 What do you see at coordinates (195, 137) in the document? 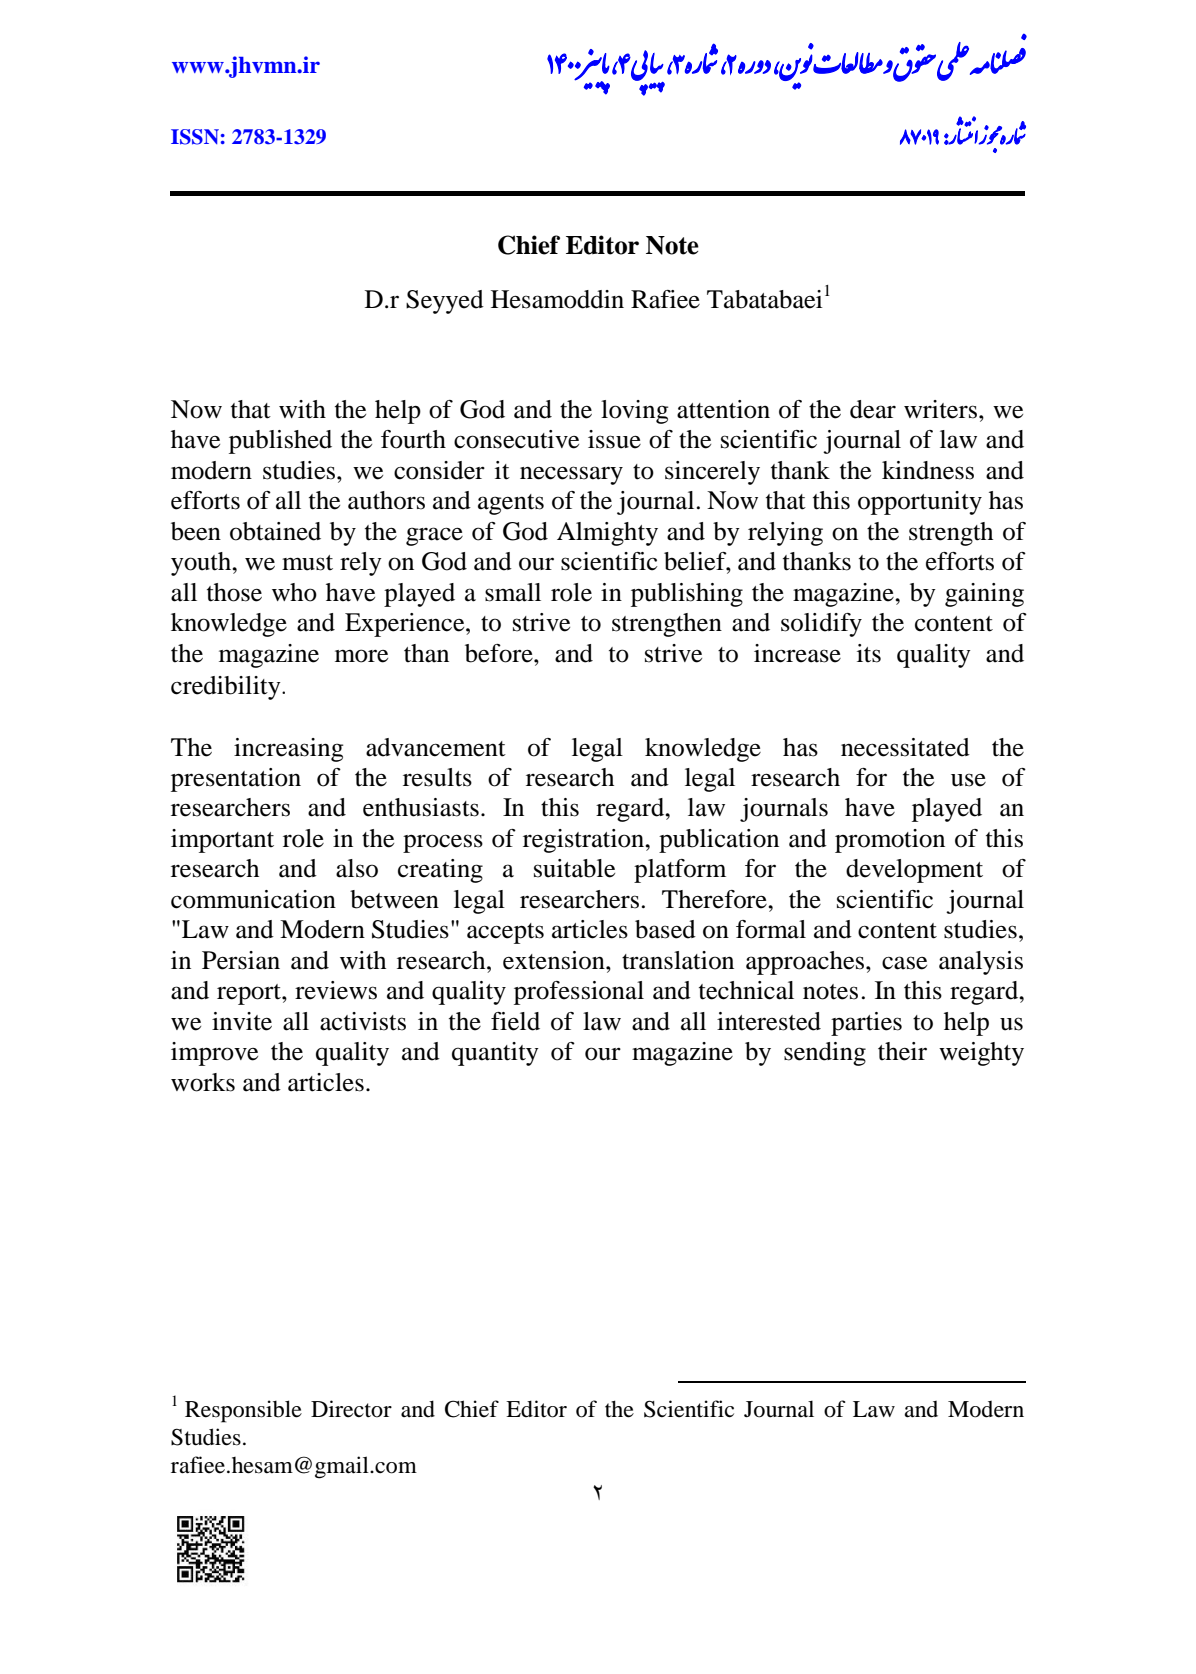
I see `ISSN` at bounding box center [195, 137].
